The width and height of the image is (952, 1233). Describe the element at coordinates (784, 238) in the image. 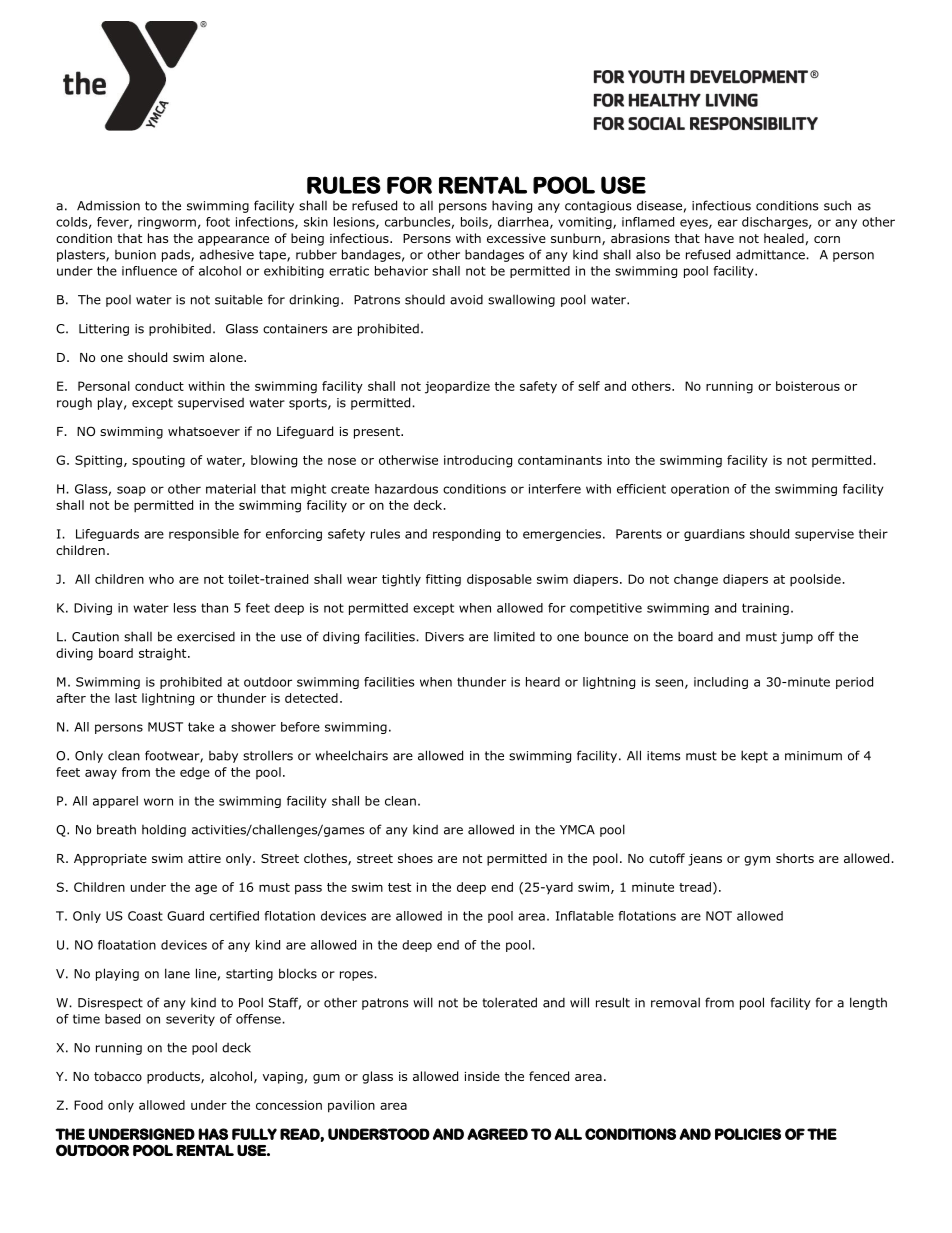

I see `healed` at that location.
